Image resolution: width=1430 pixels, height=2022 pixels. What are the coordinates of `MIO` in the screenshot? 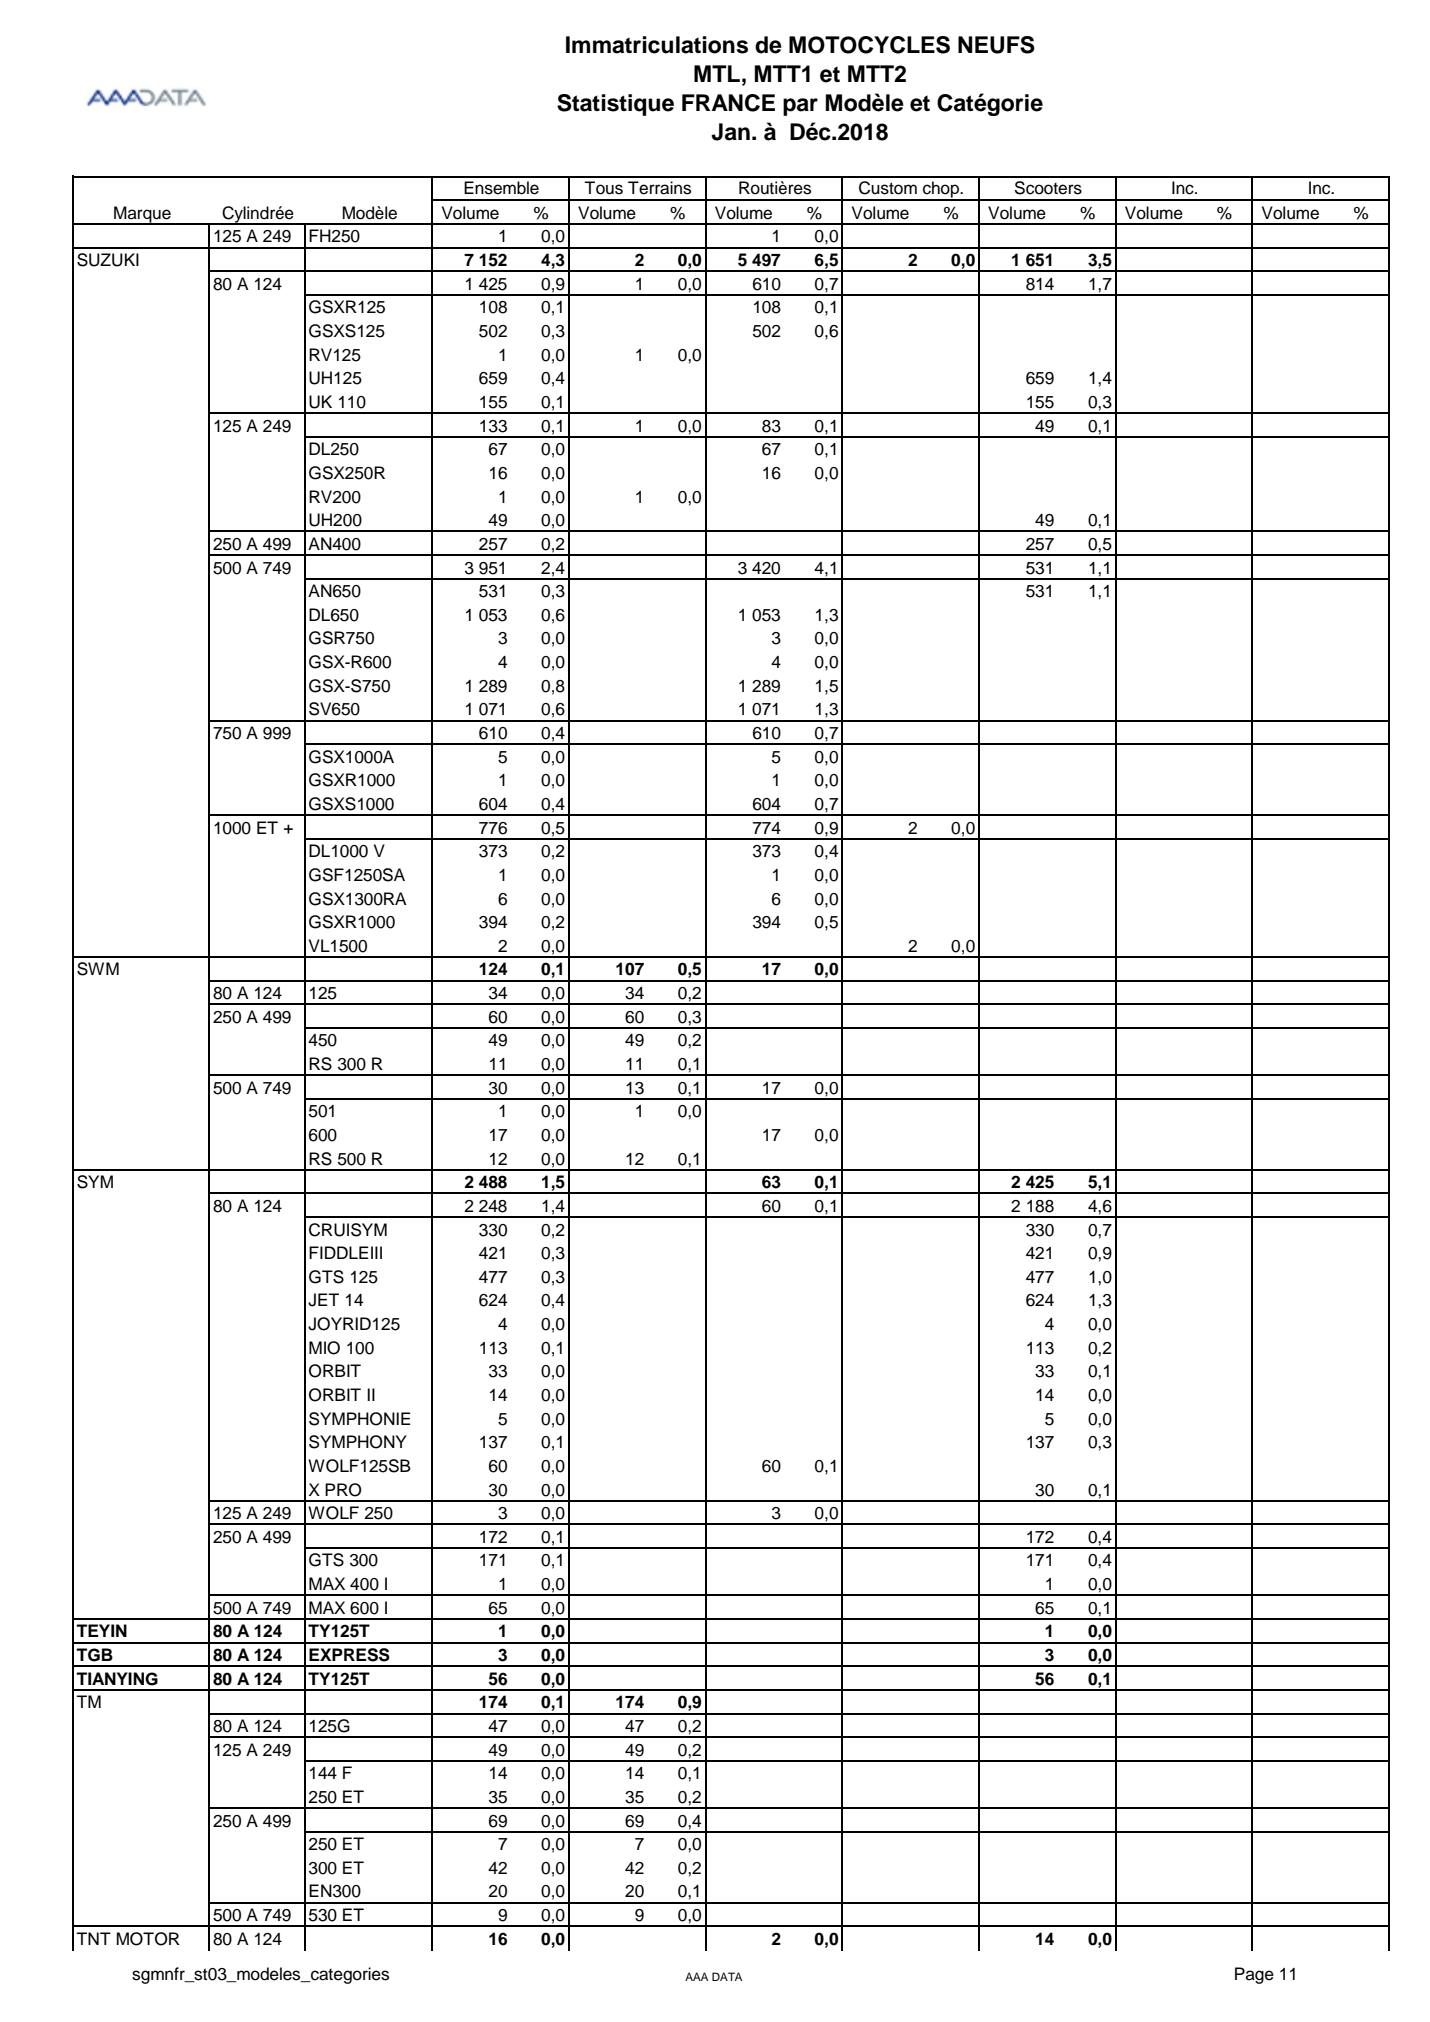 It's located at (324, 1348).
